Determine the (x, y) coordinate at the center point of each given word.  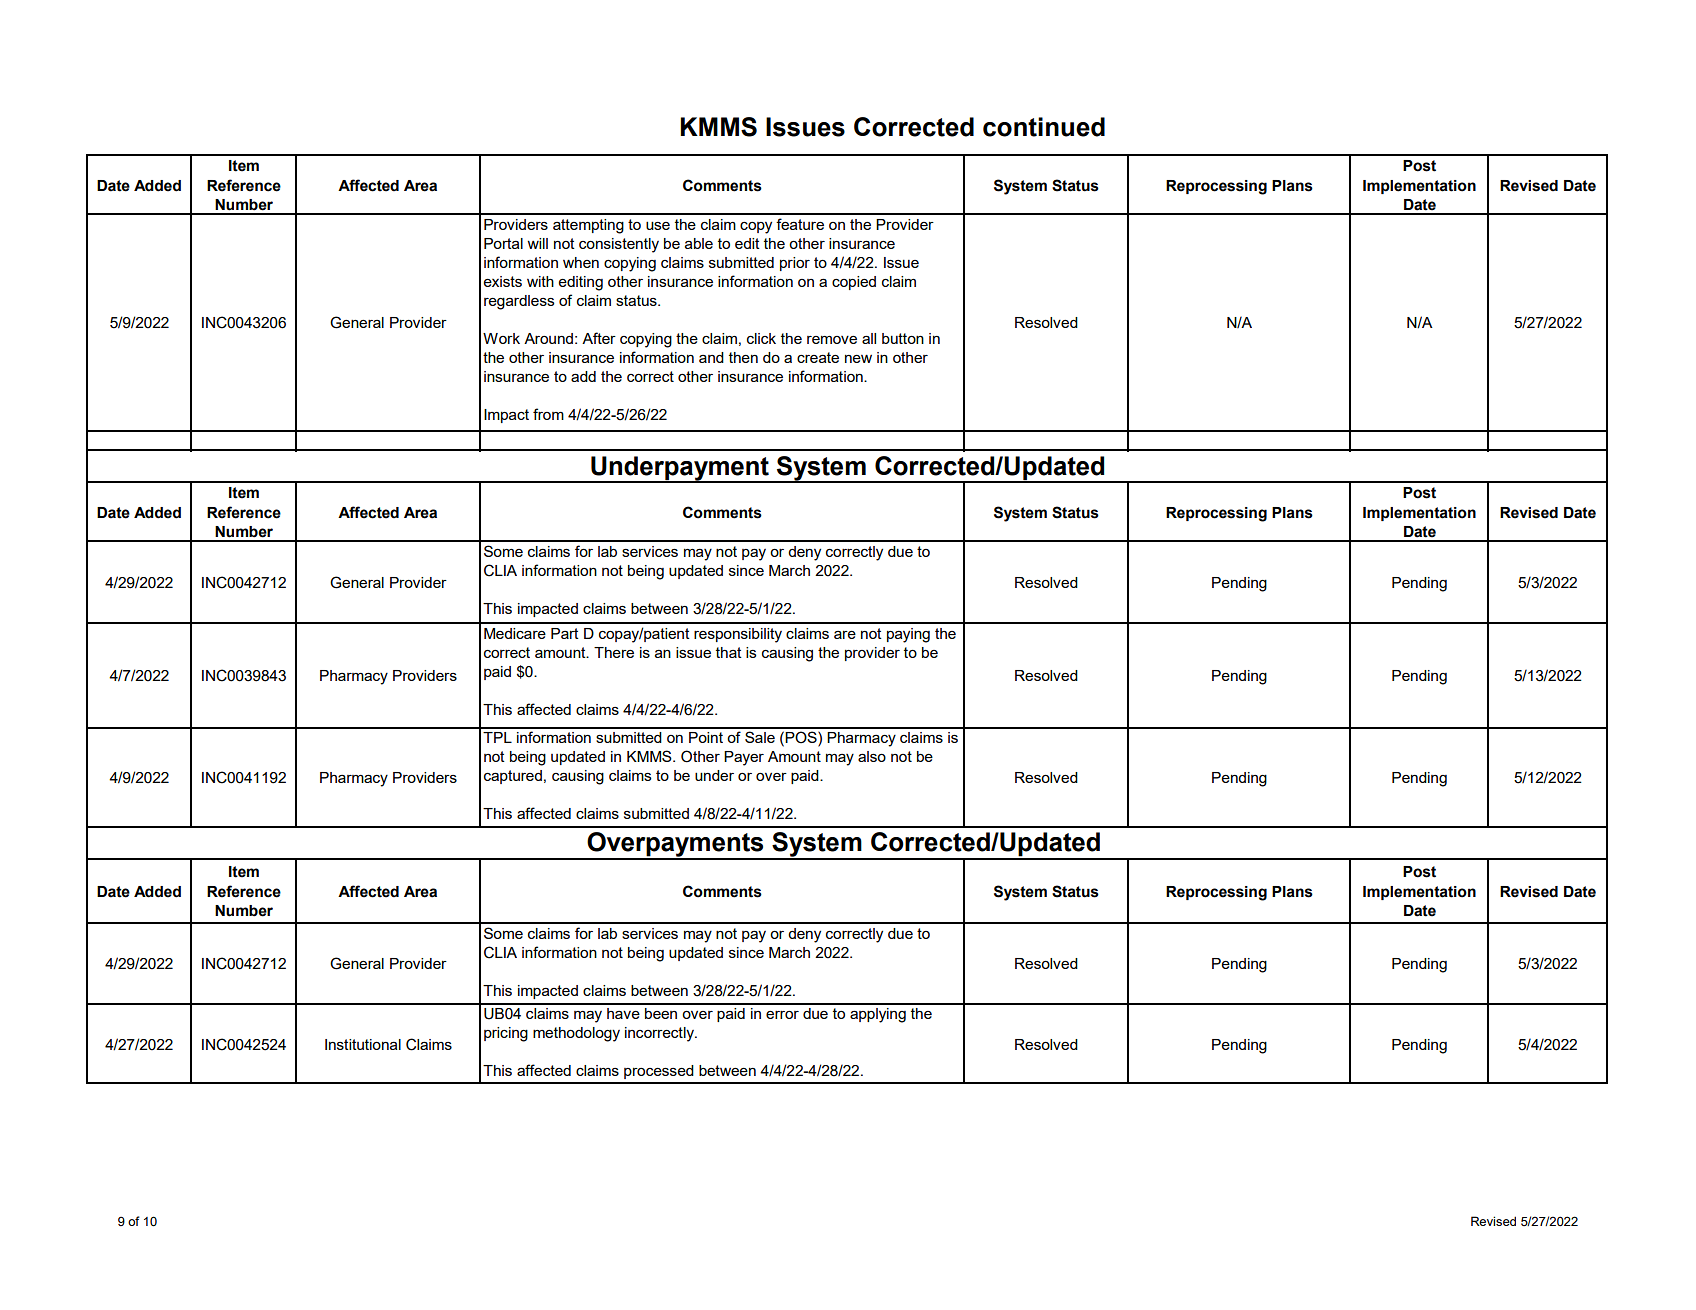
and (711, 357)
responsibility (738, 635)
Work (501, 338)
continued (1044, 127)
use (658, 225)
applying (878, 1015)
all (869, 338)
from (548, 414)
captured (513, 777)
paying (908, 635)
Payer (744, 758)
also (872, 756)
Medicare (515, 633)
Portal (503, 243)
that (729, 652)
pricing (506, 1034)
